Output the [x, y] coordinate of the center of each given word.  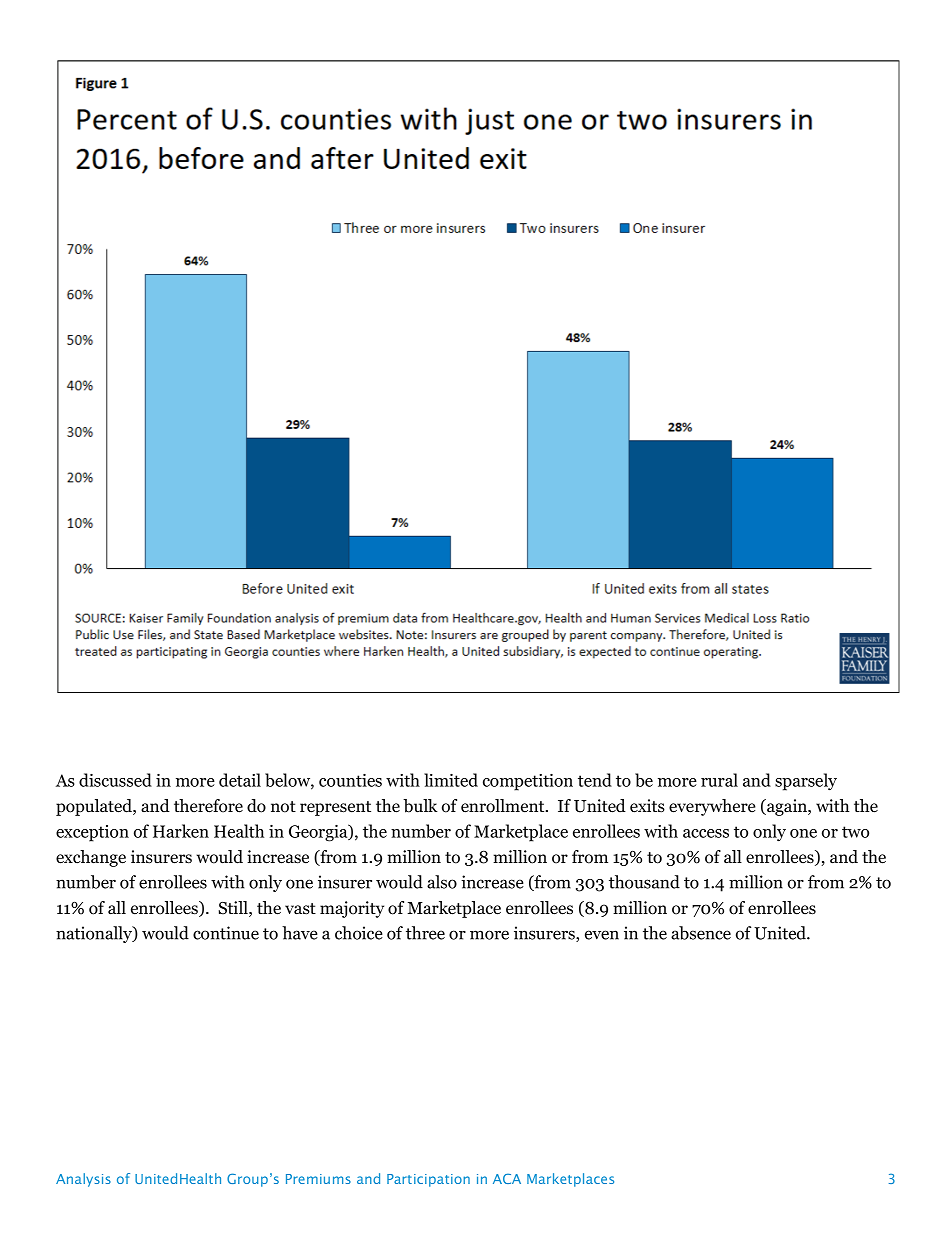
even [602, 935]
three [425, 933]
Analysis [83, 1180]
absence [701, 933]
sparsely [806, 782]
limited [451, 780]
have [300, 933]
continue [226, 933]
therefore [208, 806]
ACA [507, 1179]
